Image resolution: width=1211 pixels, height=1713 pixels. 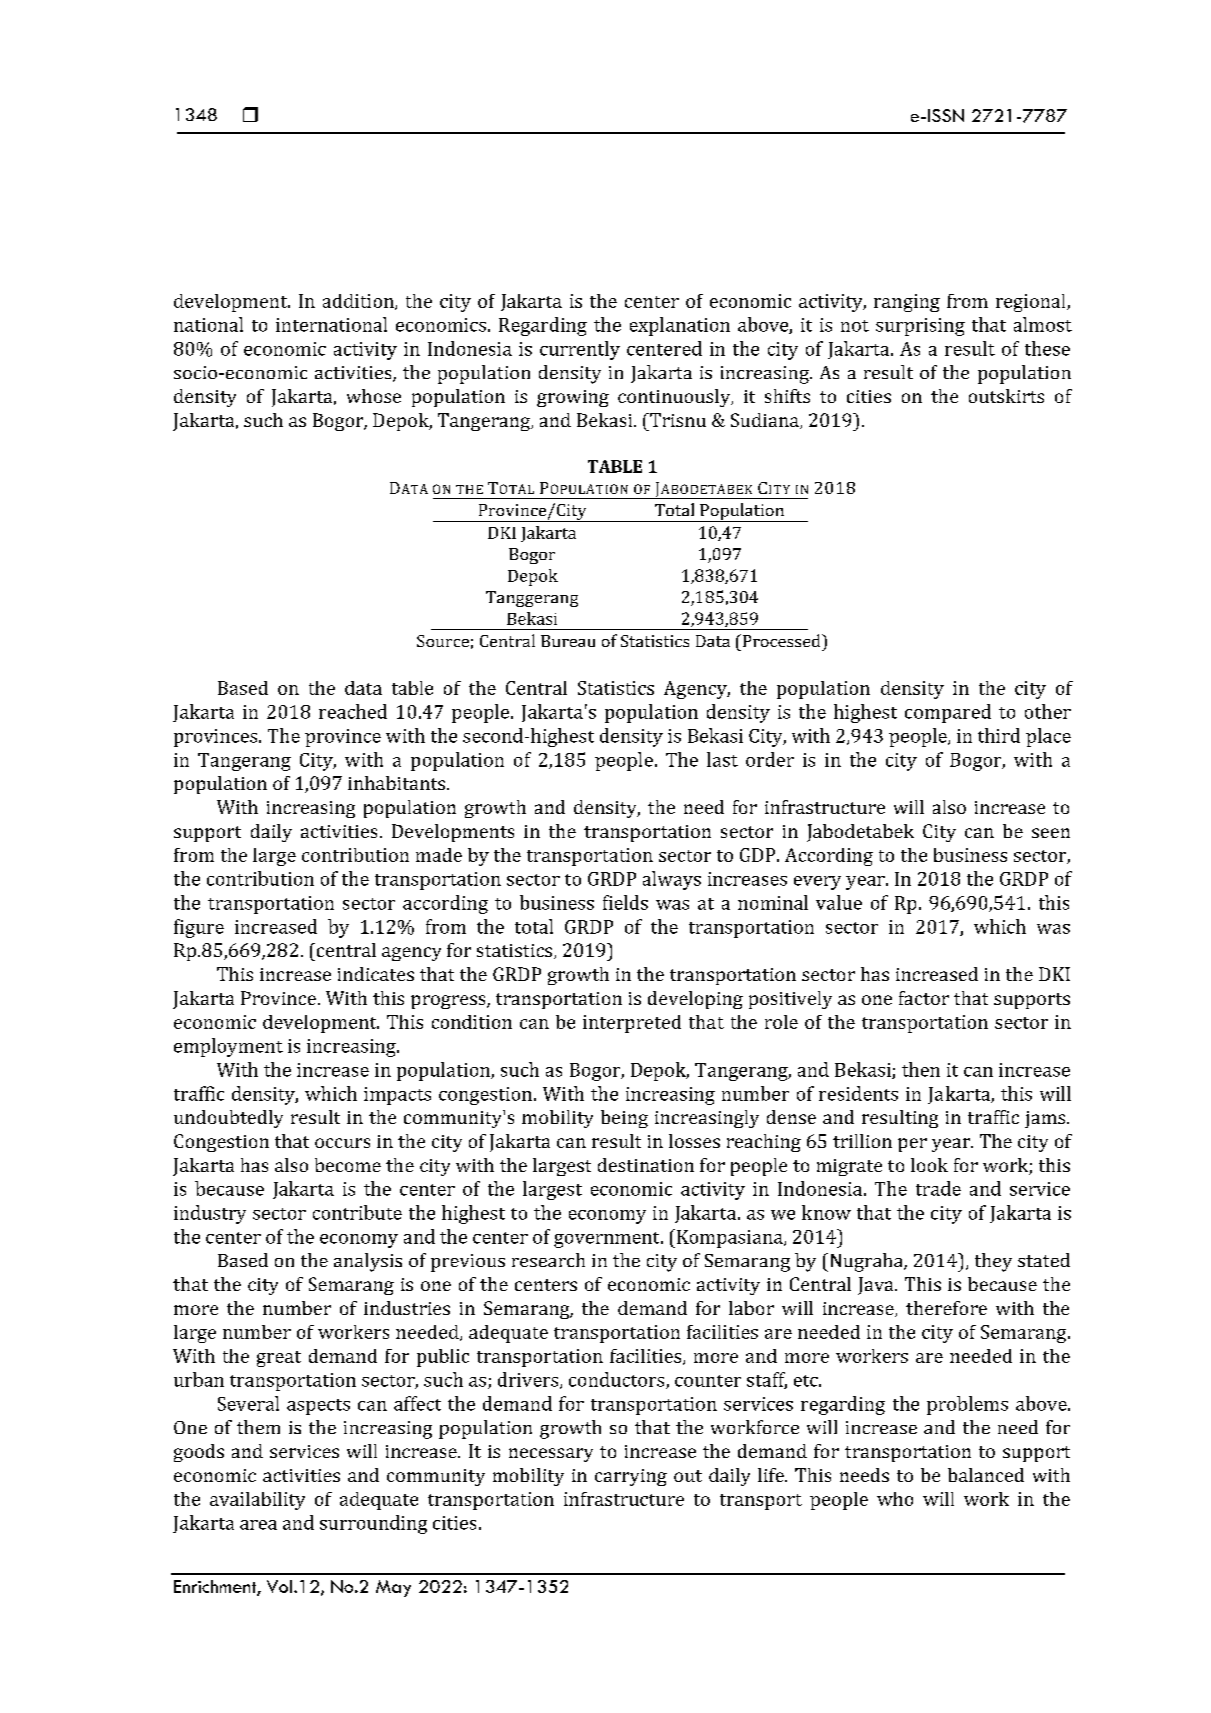 I want to click on occurs, so click(x=342, y=1143).
